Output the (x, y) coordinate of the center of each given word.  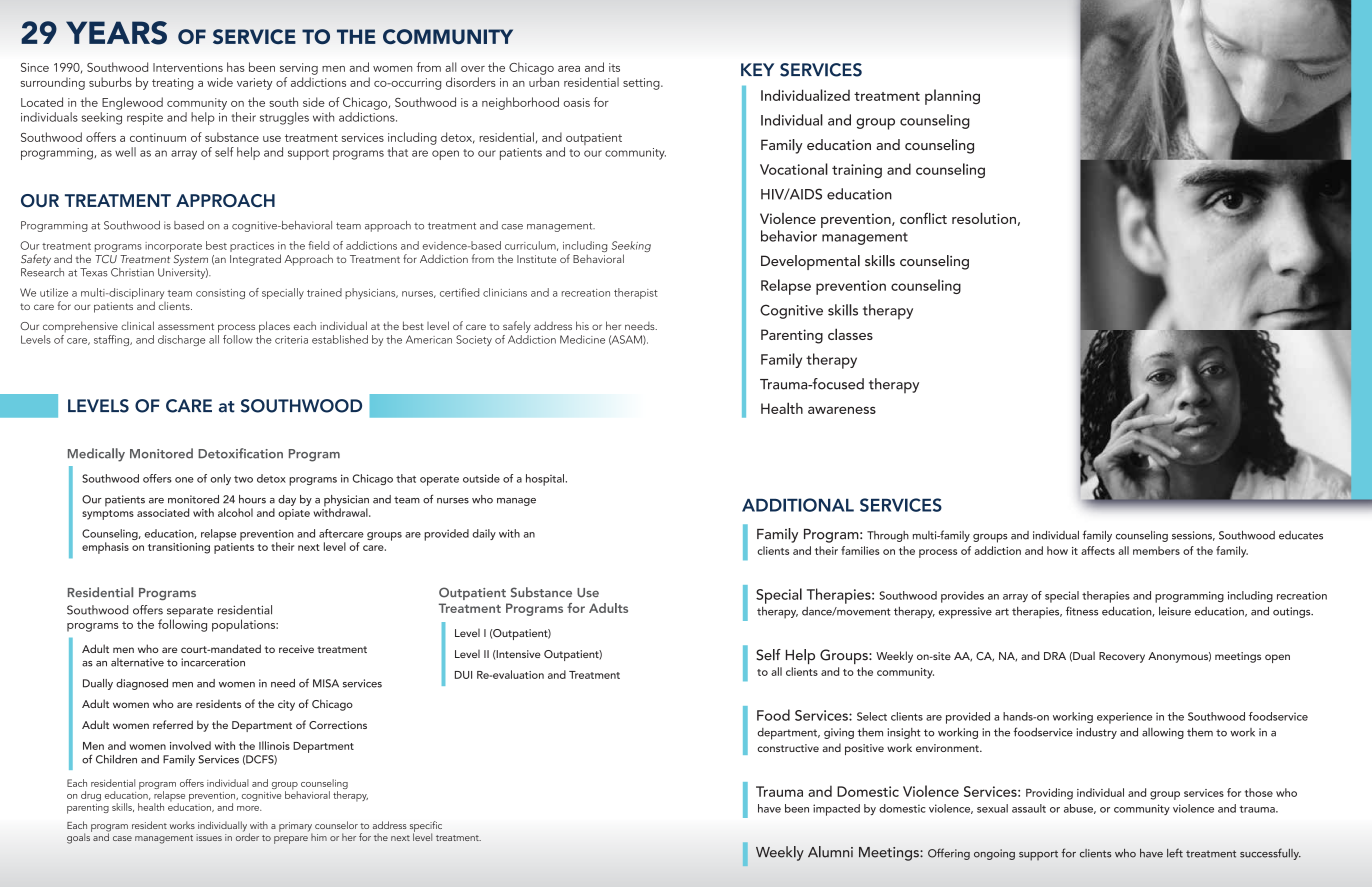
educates (1301, 535)
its (614, 67)
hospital (546, 480)
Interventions (188, 67)
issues (209, 837)
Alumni (830, 852)
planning (952, 97)
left (1175, 853)
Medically (96, 455)
